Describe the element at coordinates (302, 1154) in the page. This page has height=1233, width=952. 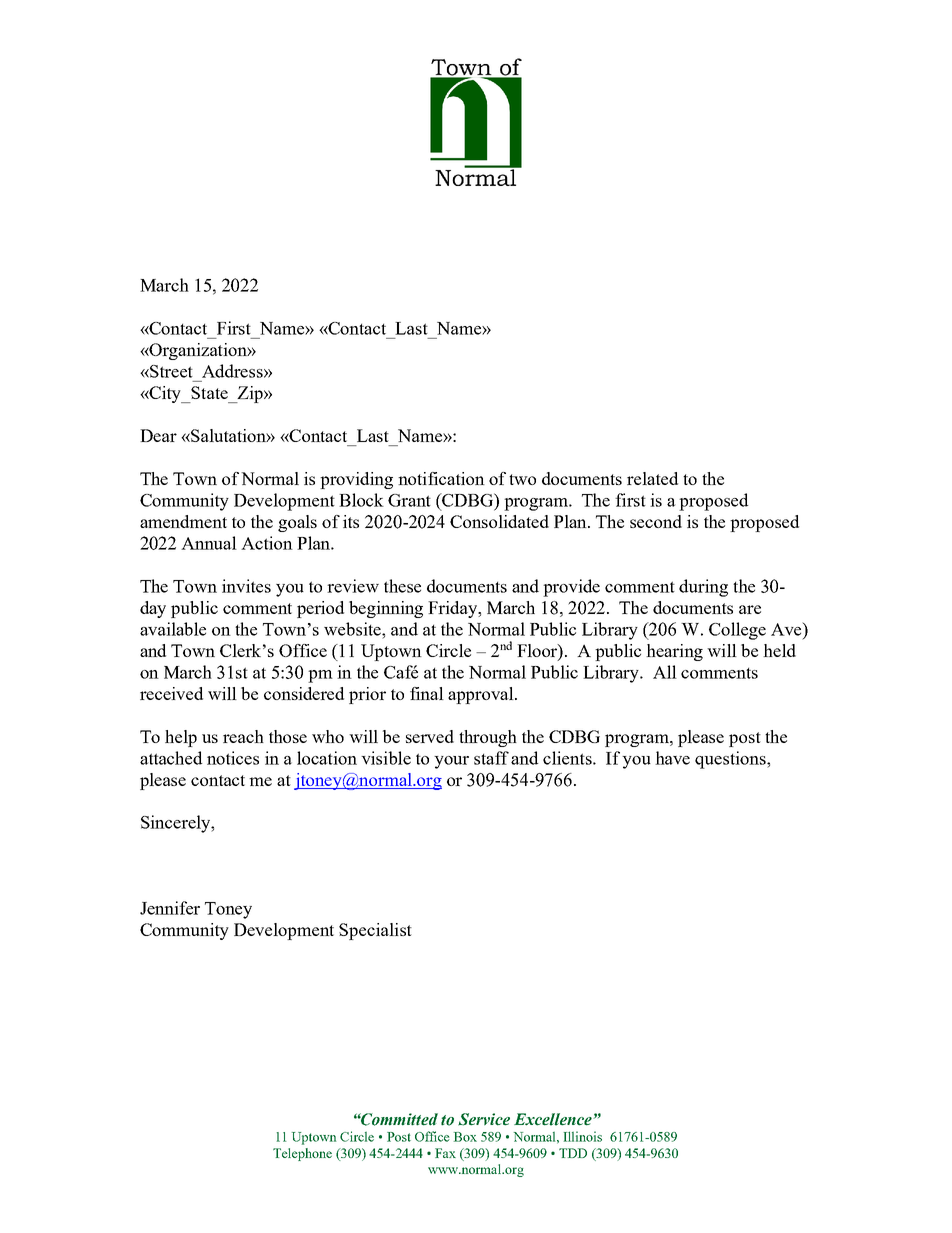
I see `Telephone` at that location.
